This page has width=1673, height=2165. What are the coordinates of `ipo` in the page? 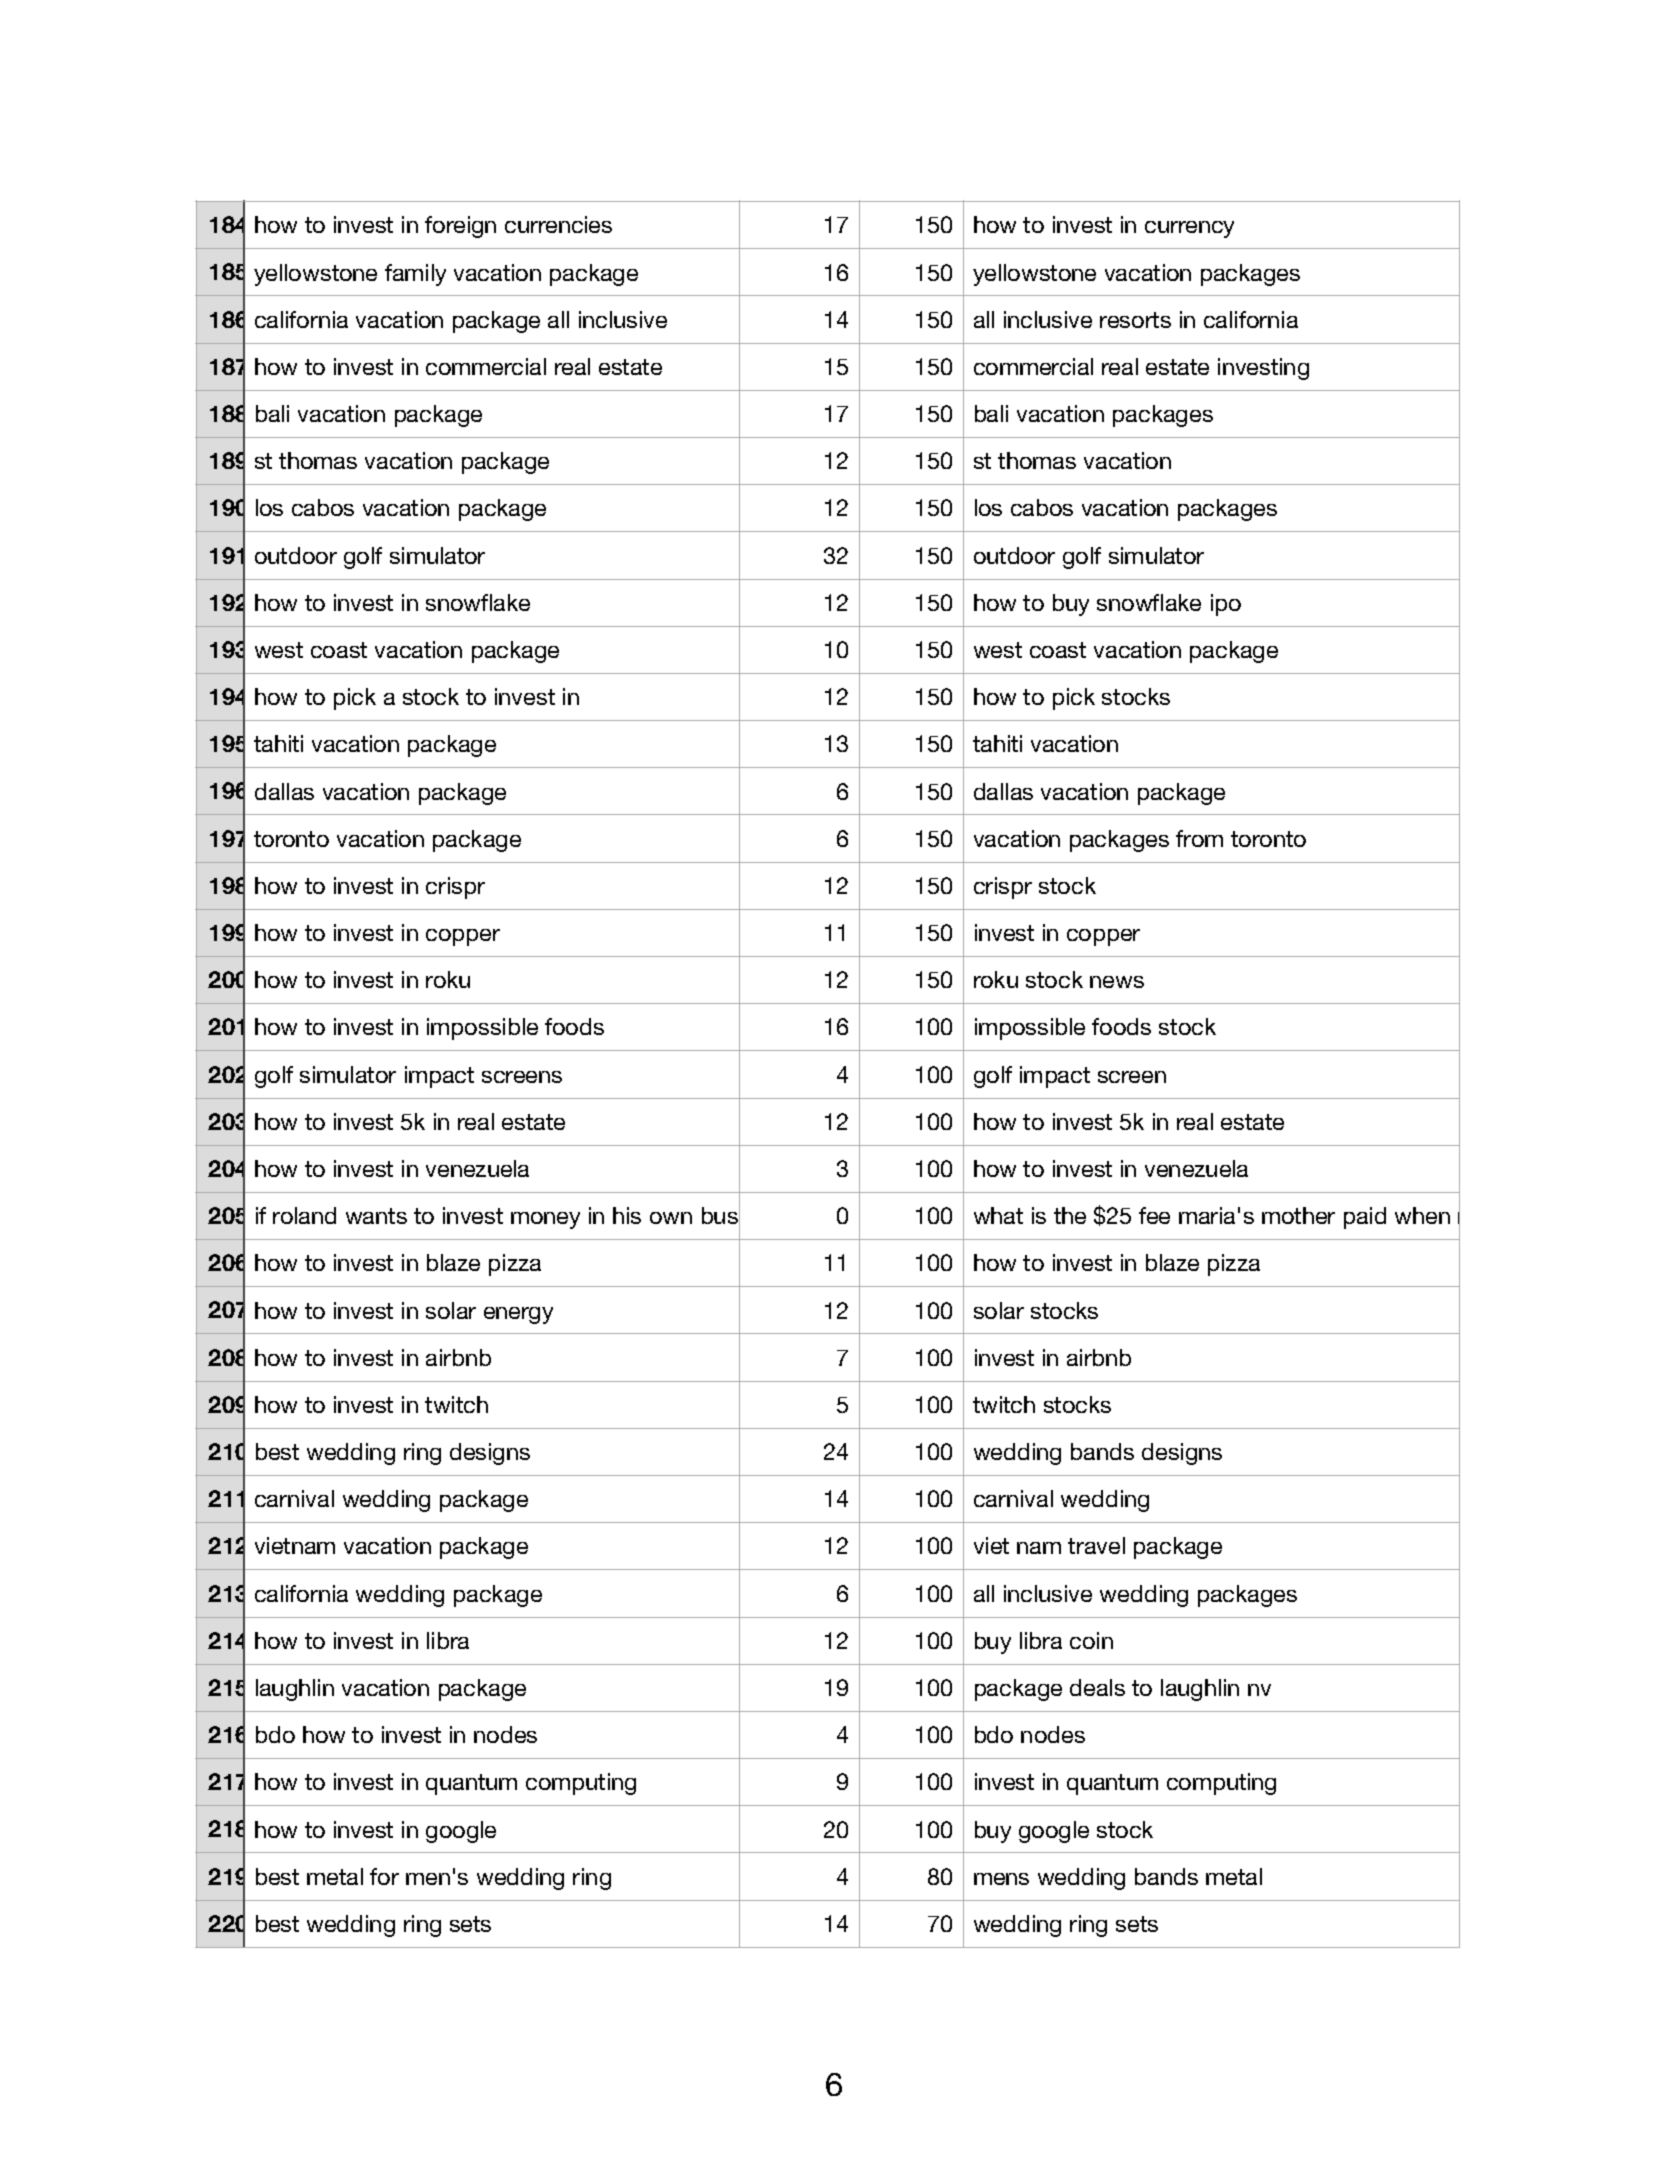 It's located at (1226, 605).
